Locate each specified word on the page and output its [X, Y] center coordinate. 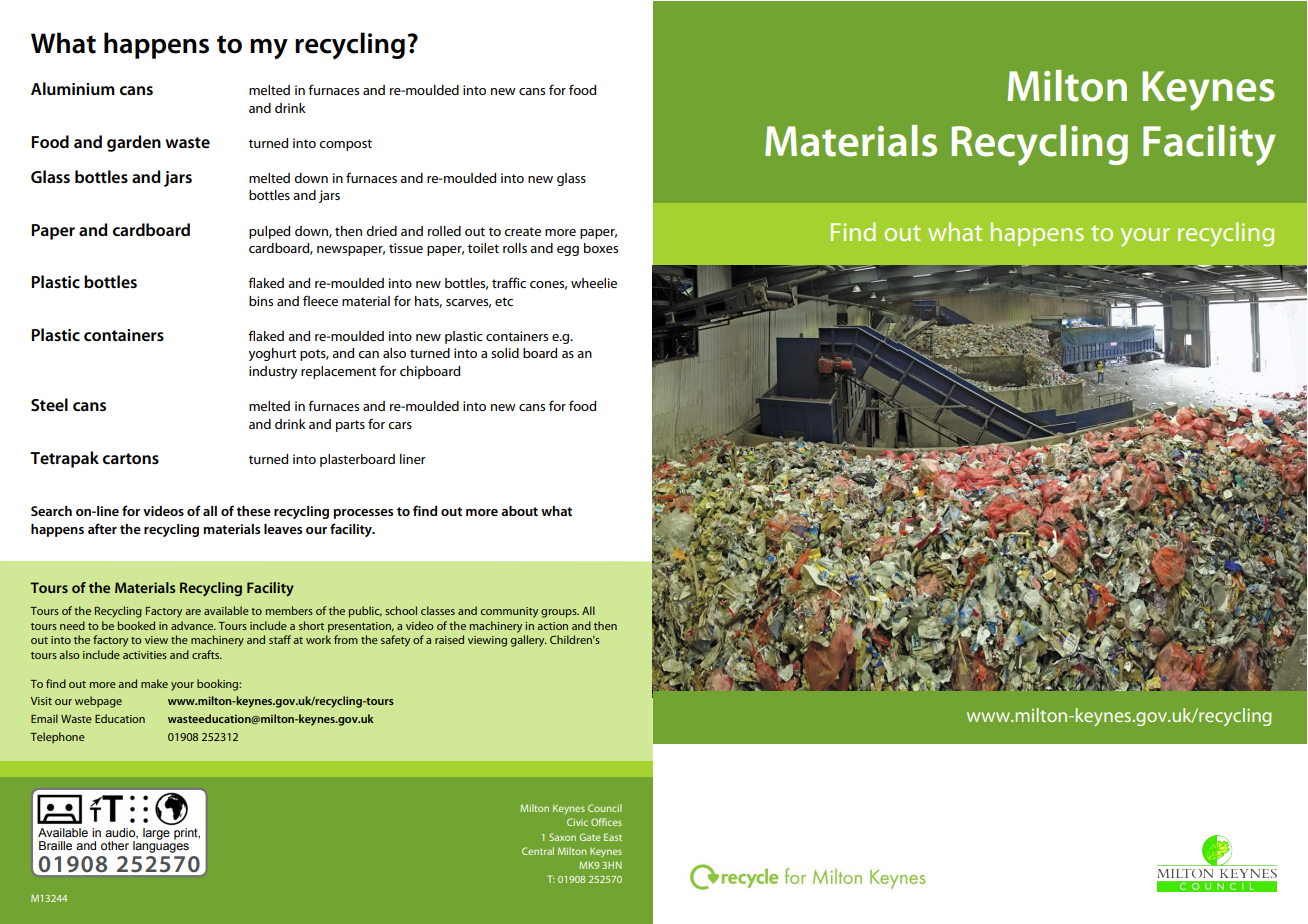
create [522, 231]
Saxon [562, 837]
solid [505, 353]
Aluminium [73, 88]
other [115, 845]
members [289, 610]
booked [136, 625]
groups [560, 613]
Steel [49, 404]
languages [161, 846]
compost [345, 145]
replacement [338, 372]
